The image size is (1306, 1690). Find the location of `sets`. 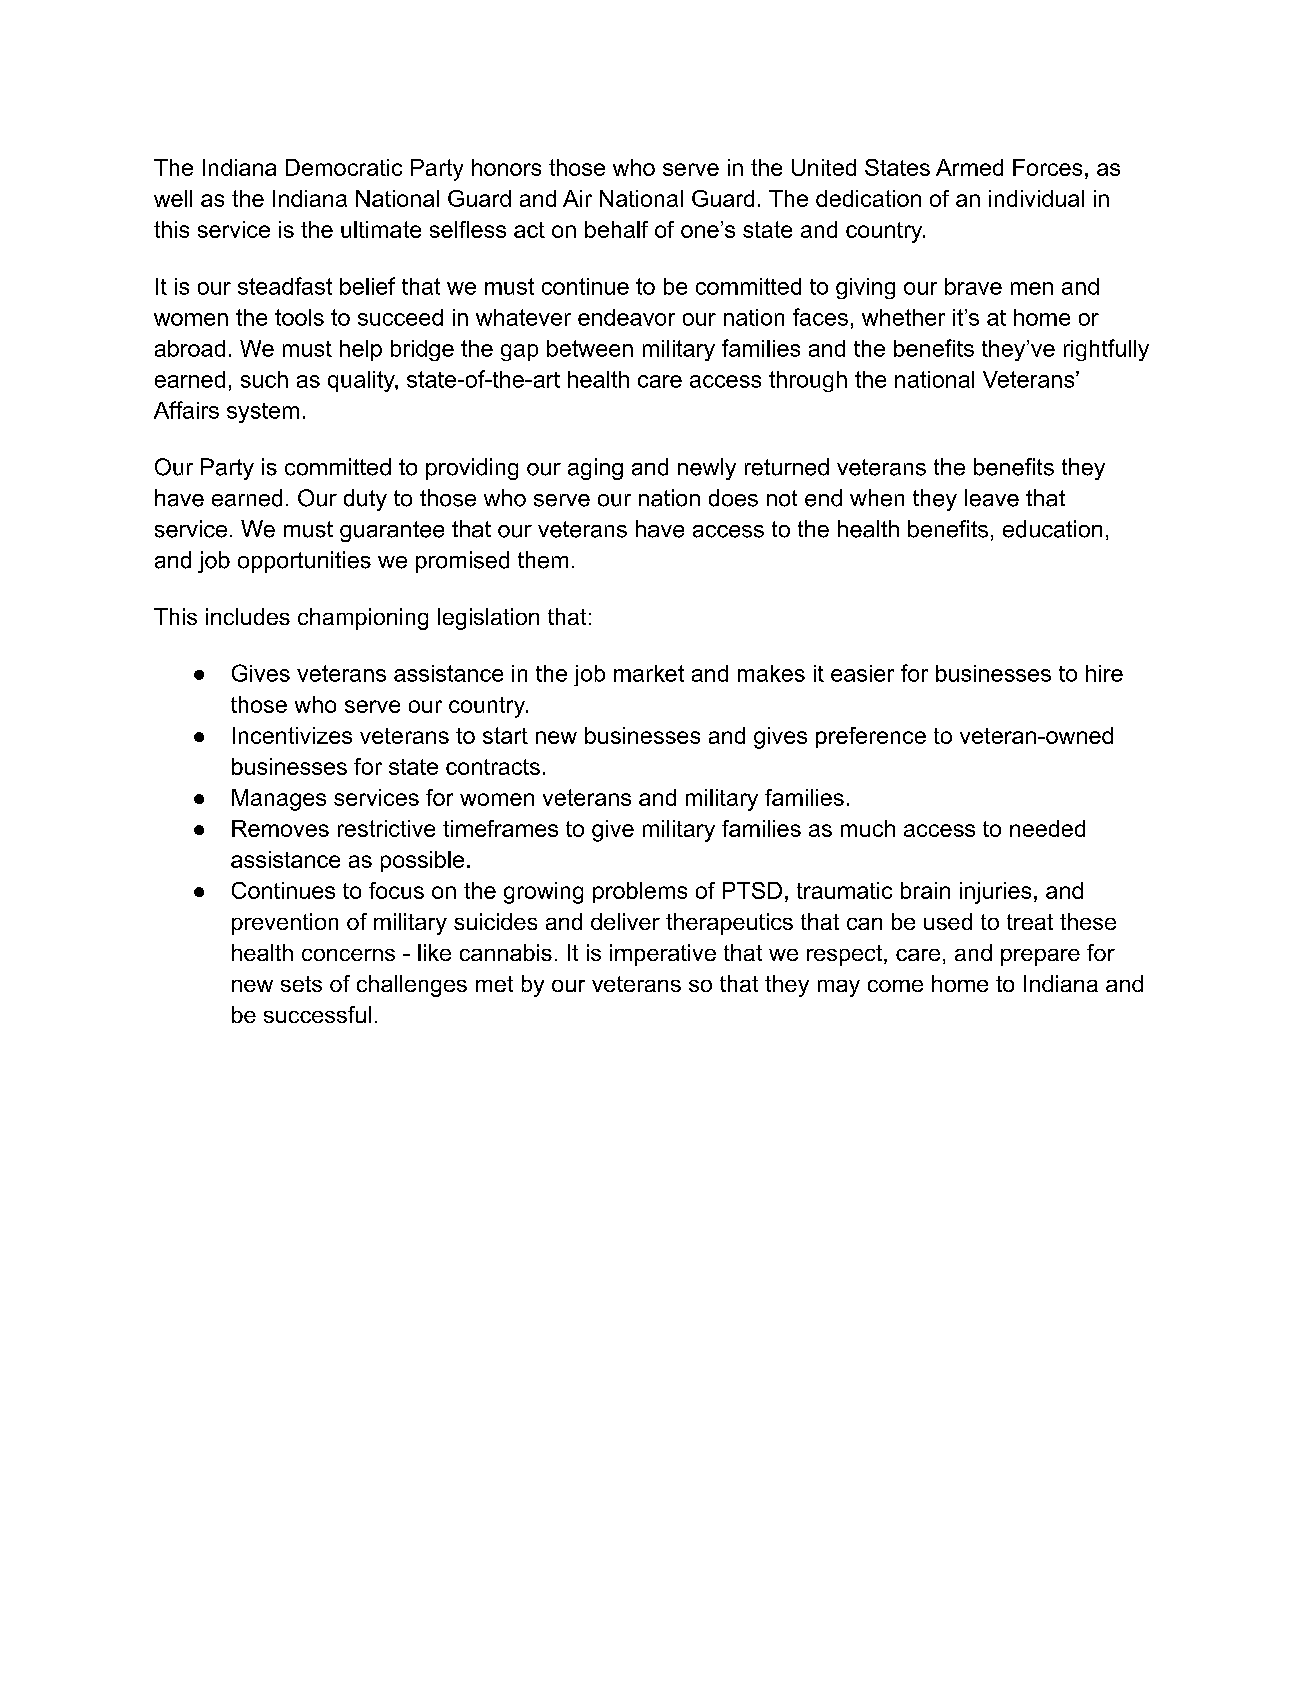

sets is located at coordinates (301, 984).
